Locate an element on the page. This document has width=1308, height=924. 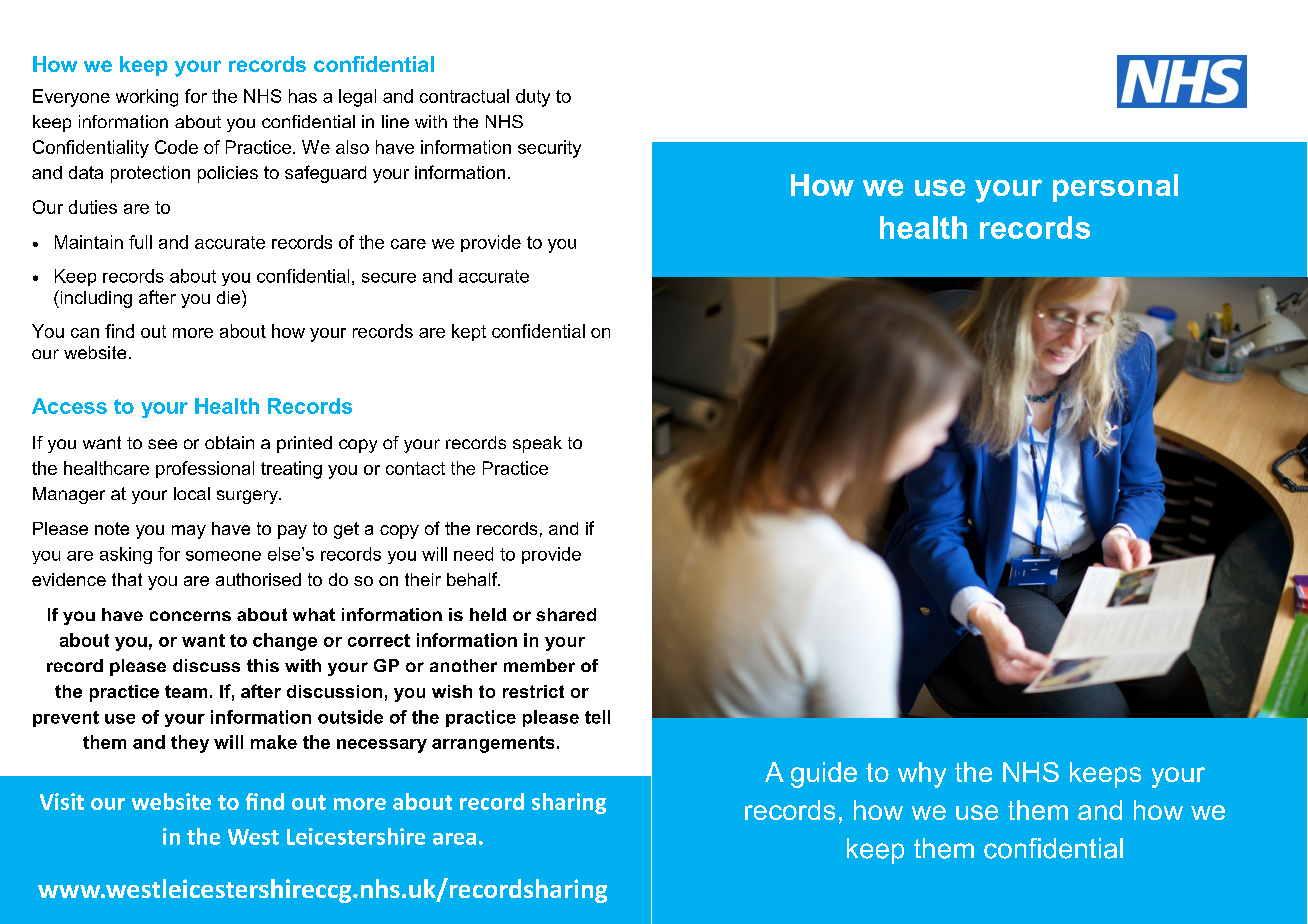
Visit is located at coordinates (62, 801).
